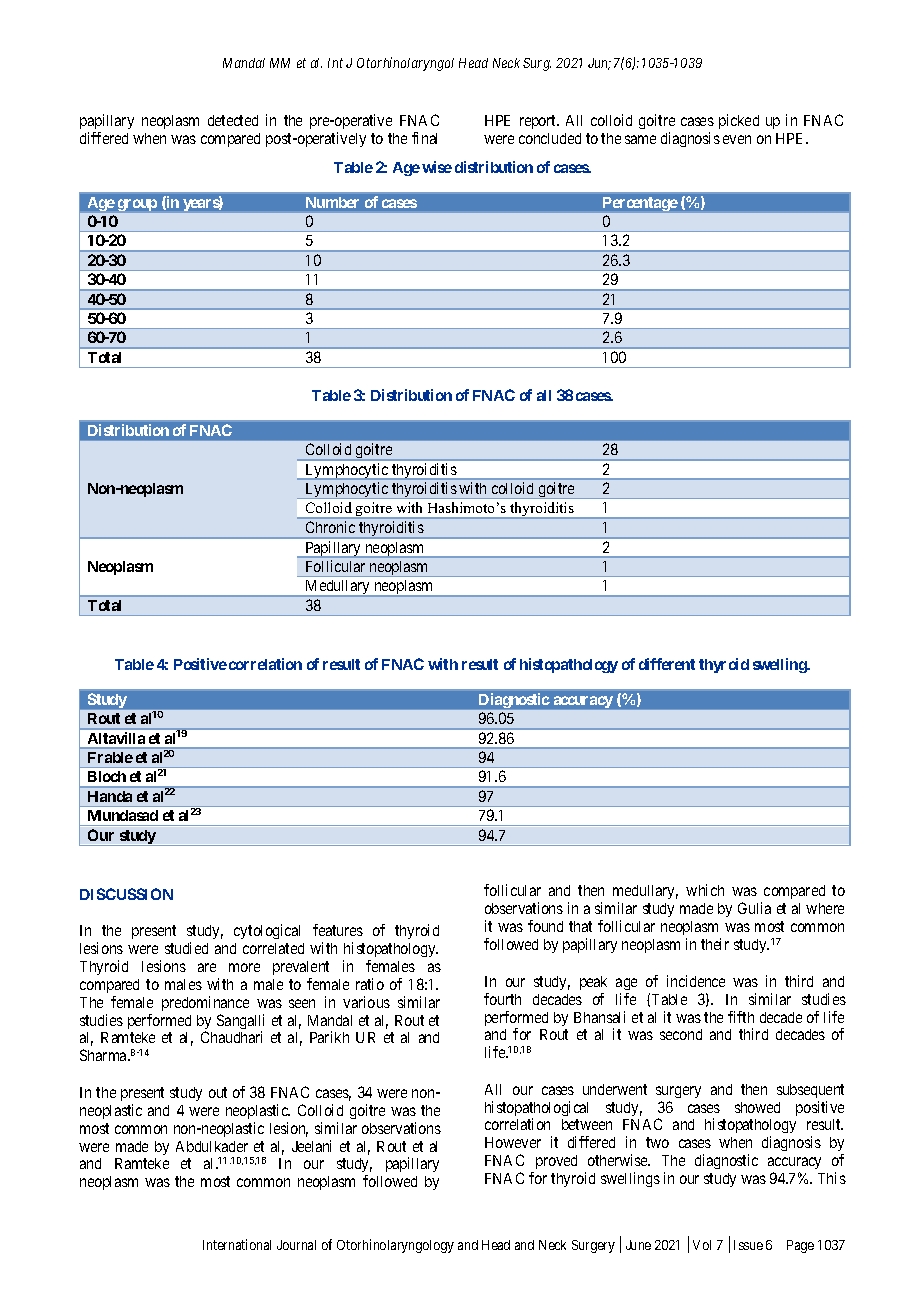 Image resolution: width=924 pixels, height=1308 pixels. I want to click on found, so click(545, 926).
